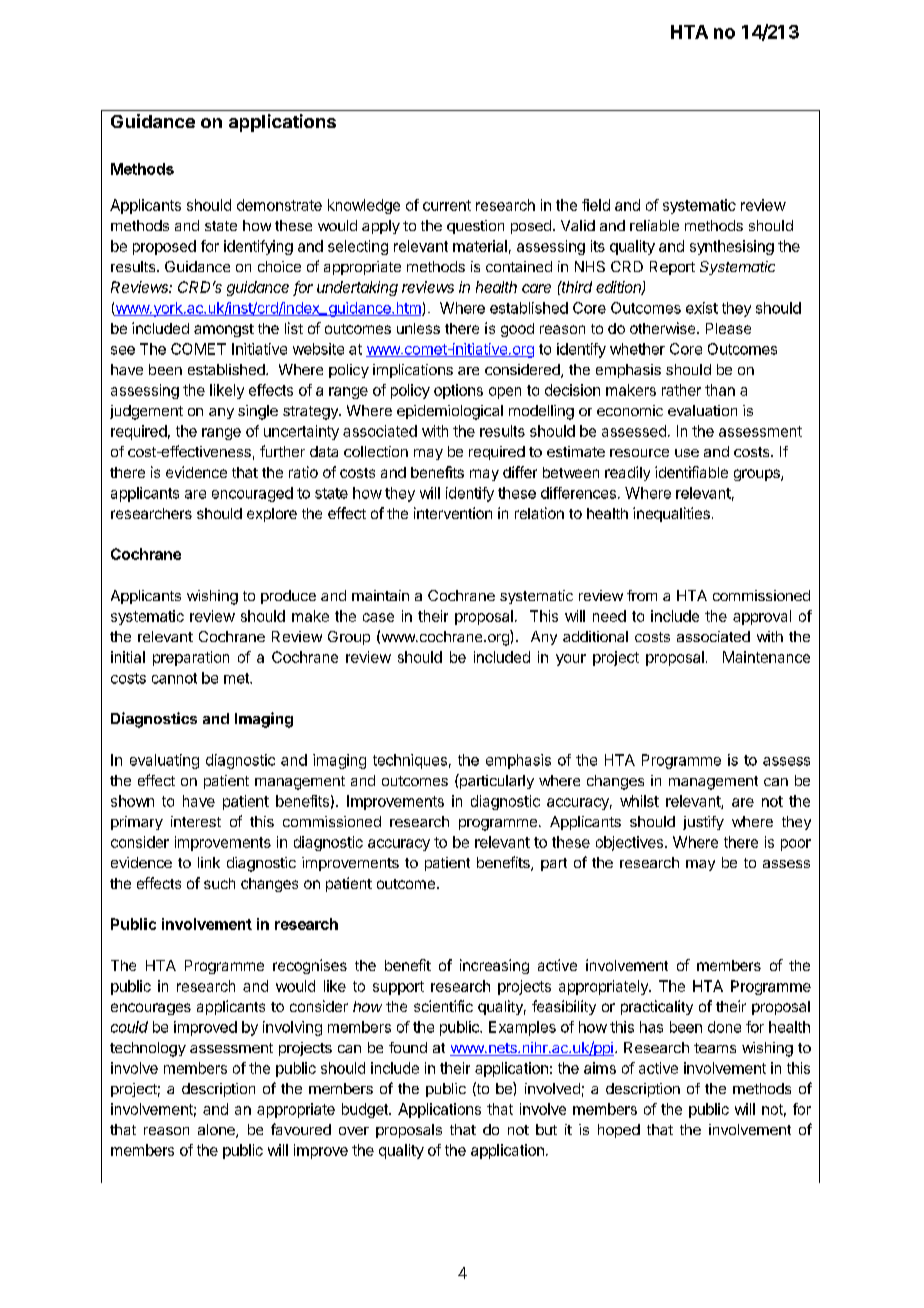 Image resolution: width=924 pixels, height=1308 pixels. Describe the element at coordinates (453, 513) in the image. I see `intervention` at that location.
